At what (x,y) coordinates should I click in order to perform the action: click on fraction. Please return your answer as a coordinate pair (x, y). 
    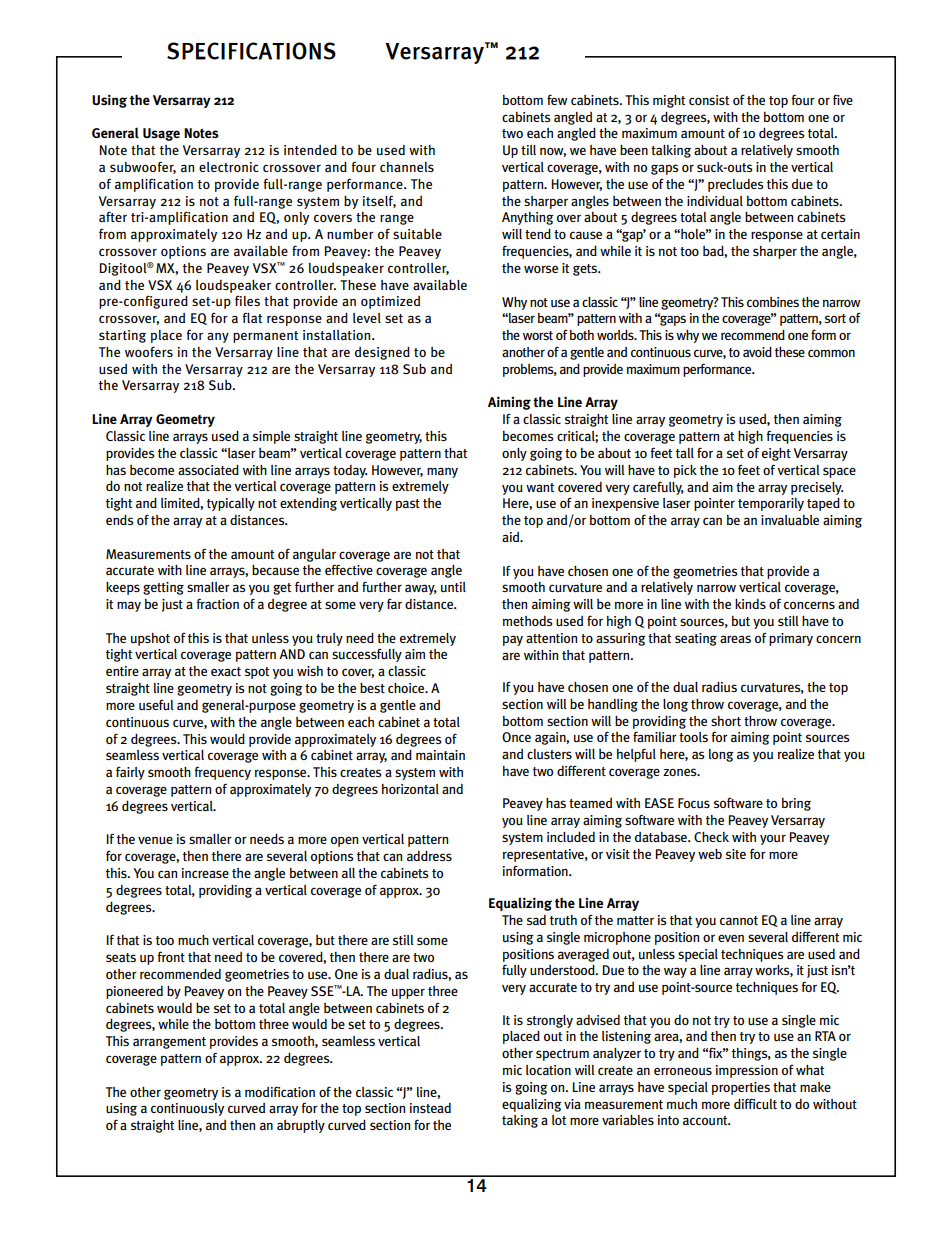
    Looking at the image, I should click on (217, 603).
